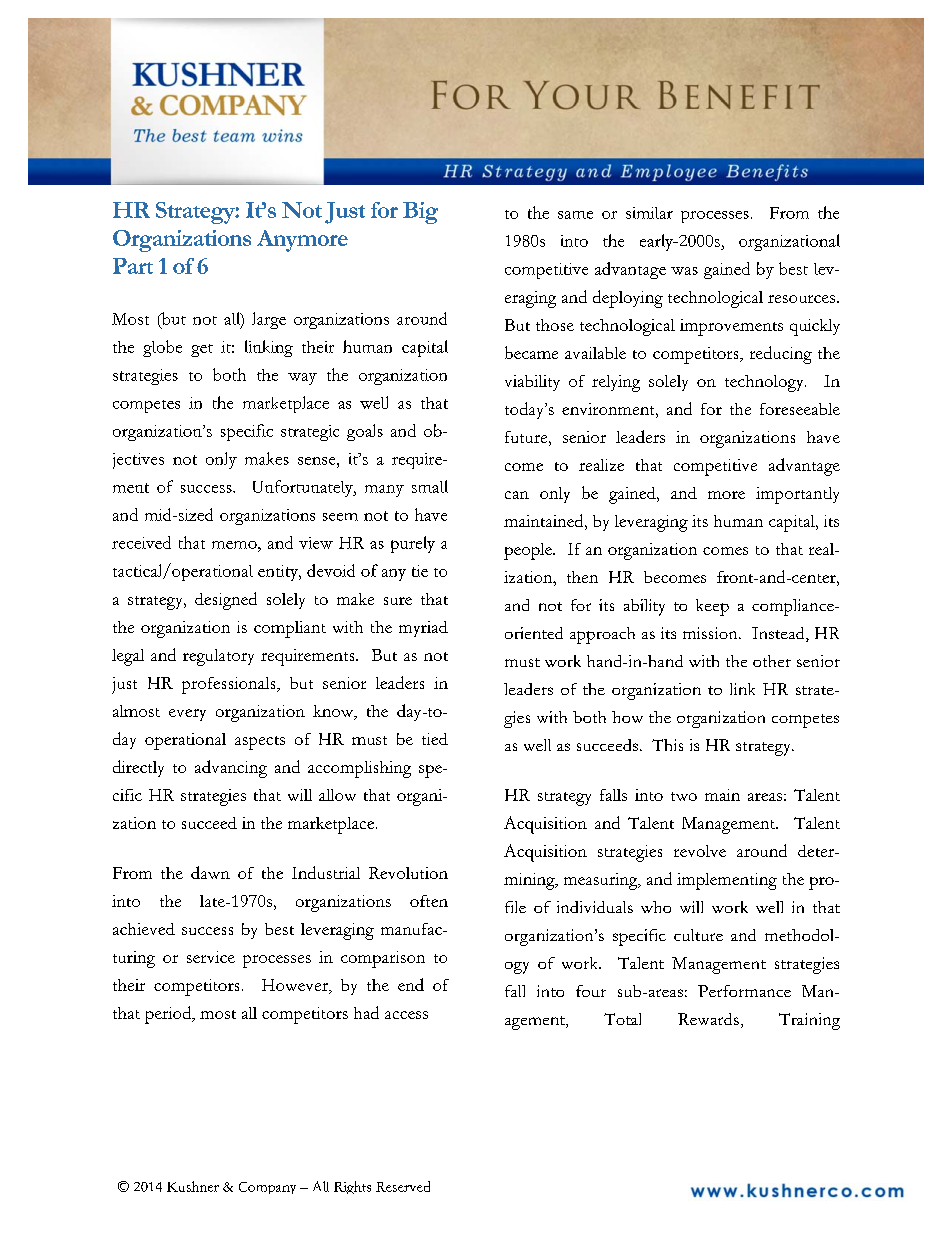 The image size is (952, 1233). What do you see at coordinates (420, 213) in the page?
I see `Big` at bounding box center [420, 213].
